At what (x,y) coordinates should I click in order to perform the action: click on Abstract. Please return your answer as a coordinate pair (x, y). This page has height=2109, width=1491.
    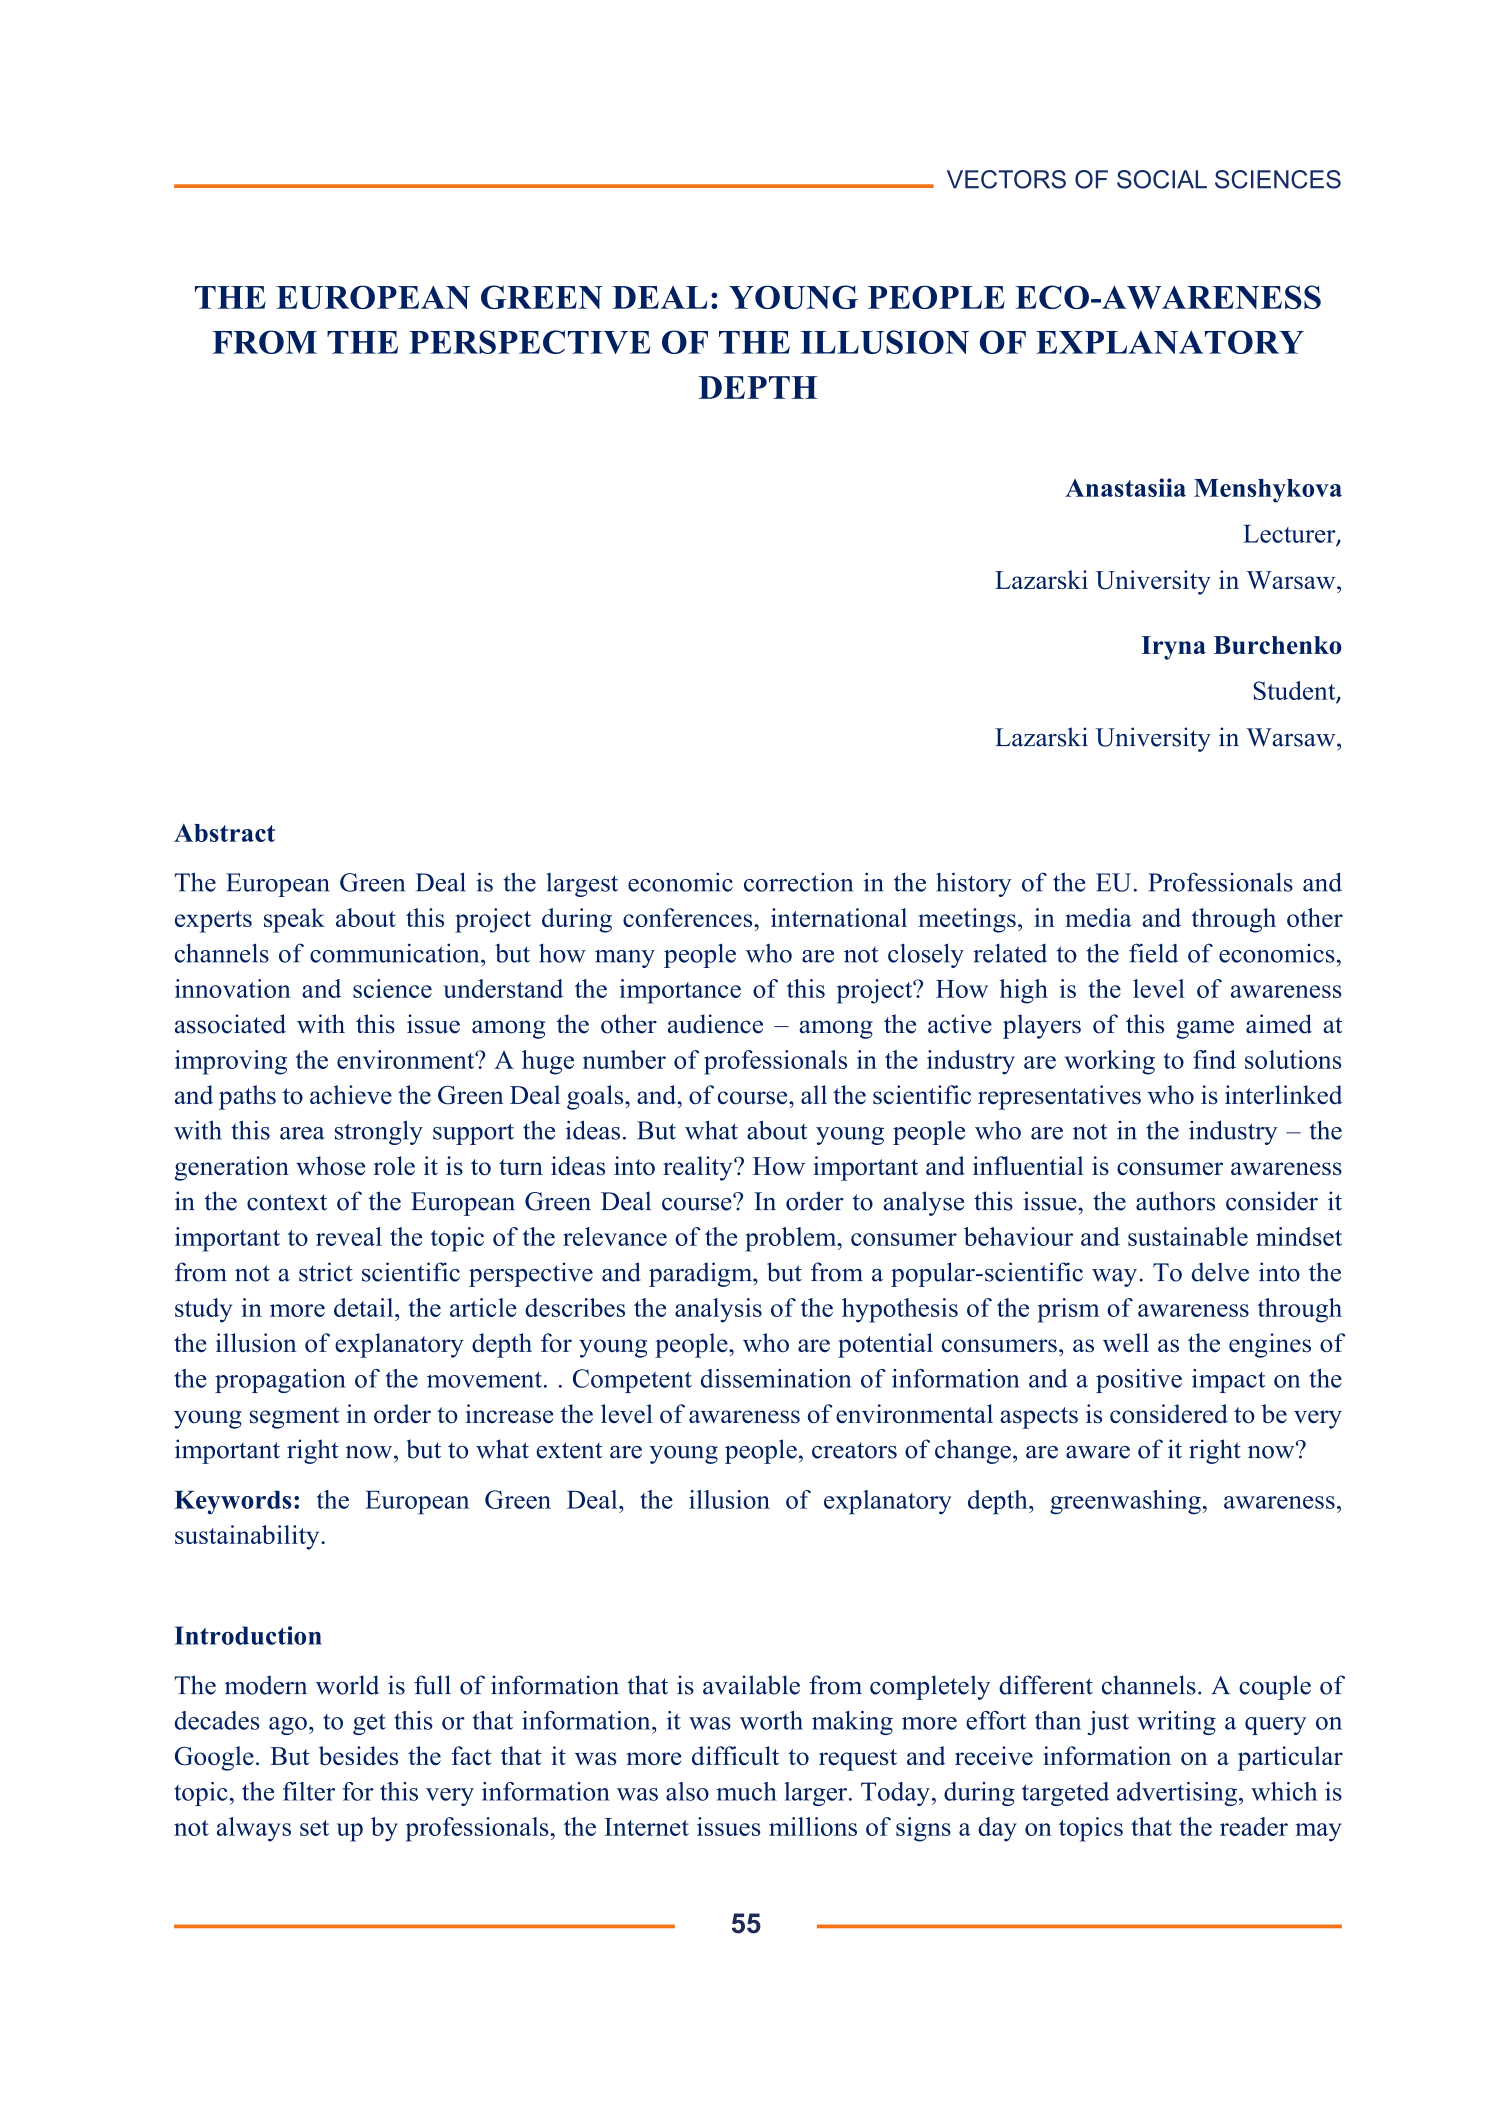
    Looking at the image, I should click on (224, 833).
